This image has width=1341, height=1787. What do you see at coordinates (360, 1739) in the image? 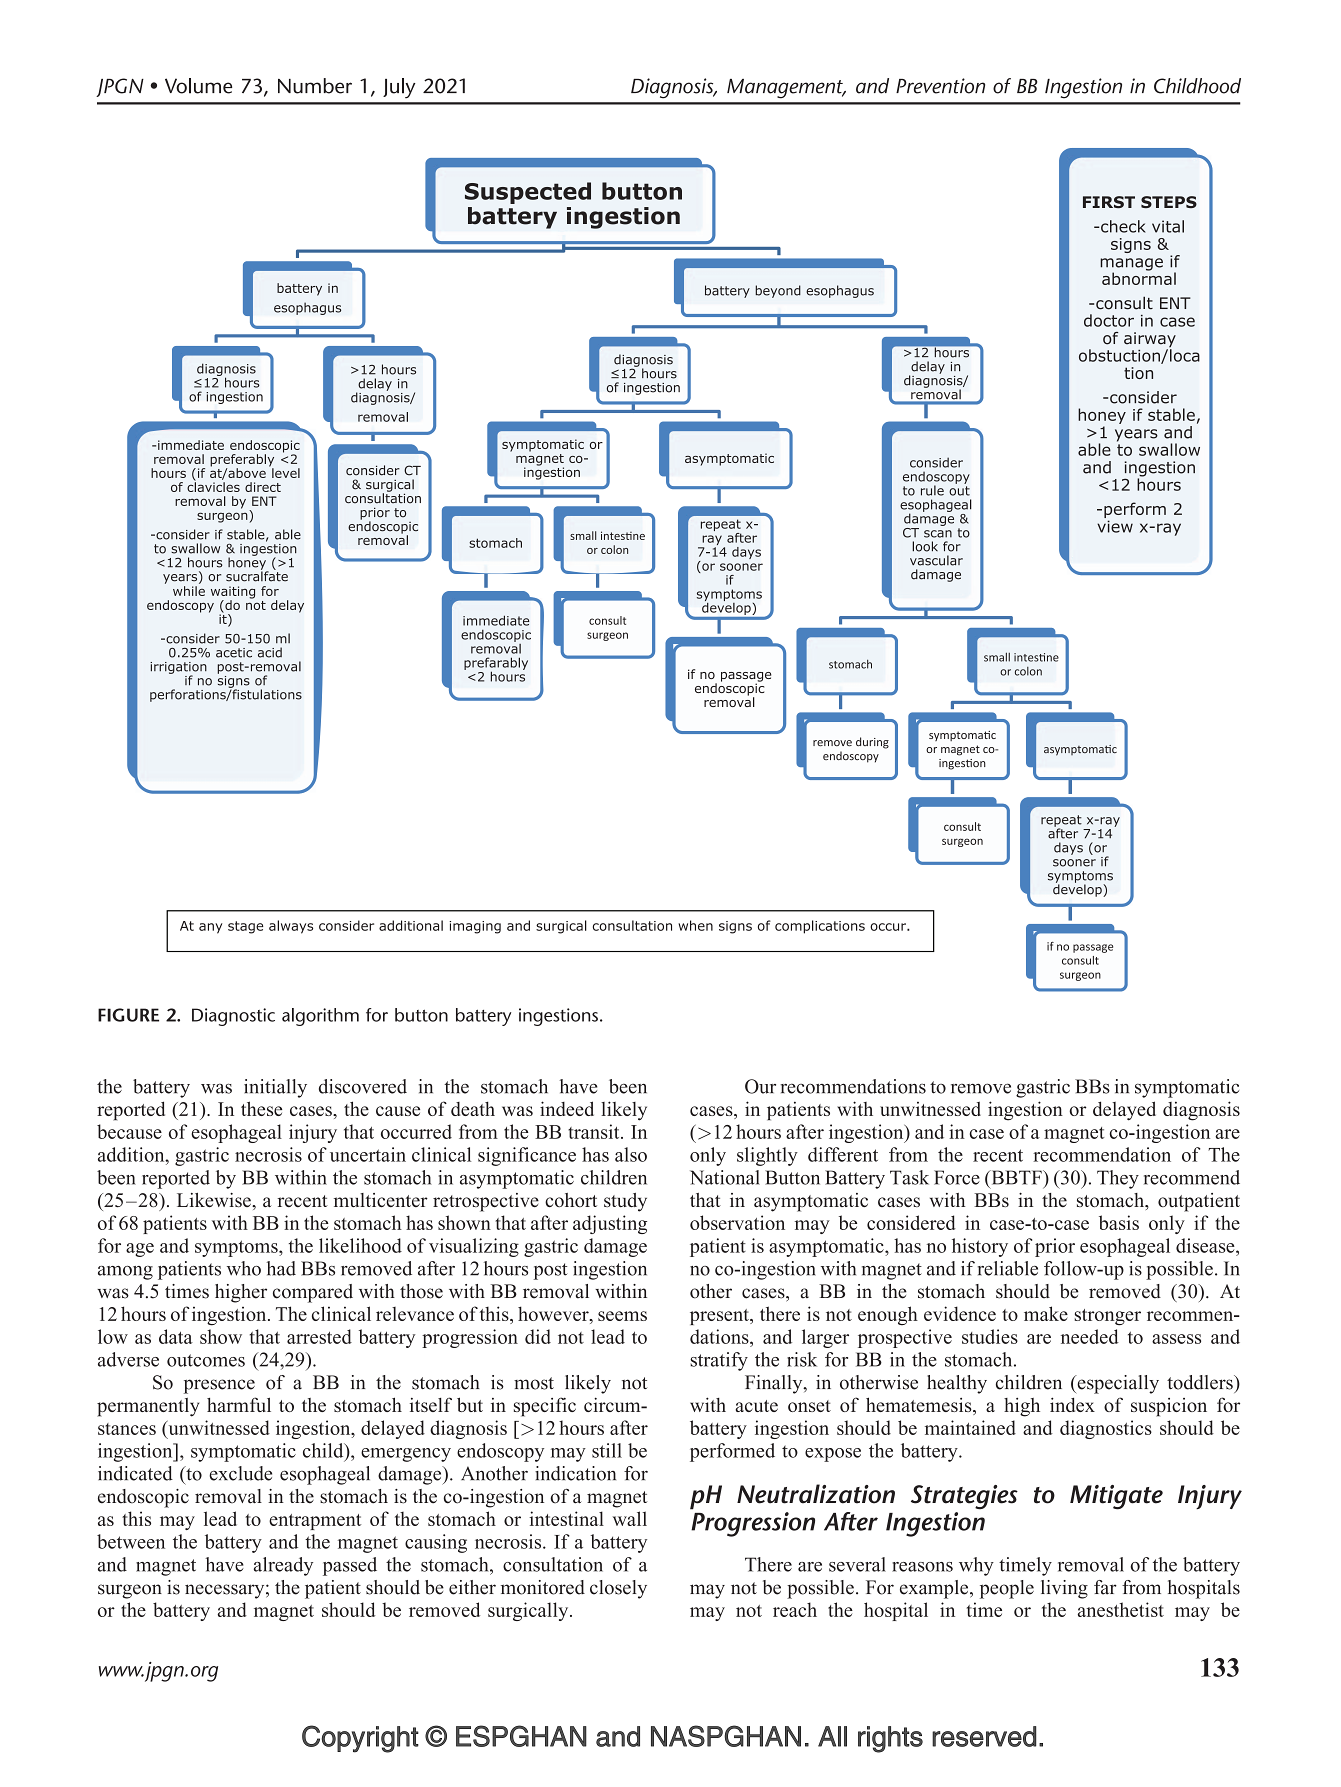
I see `Copyright` at bounding box center [360, 1739].
